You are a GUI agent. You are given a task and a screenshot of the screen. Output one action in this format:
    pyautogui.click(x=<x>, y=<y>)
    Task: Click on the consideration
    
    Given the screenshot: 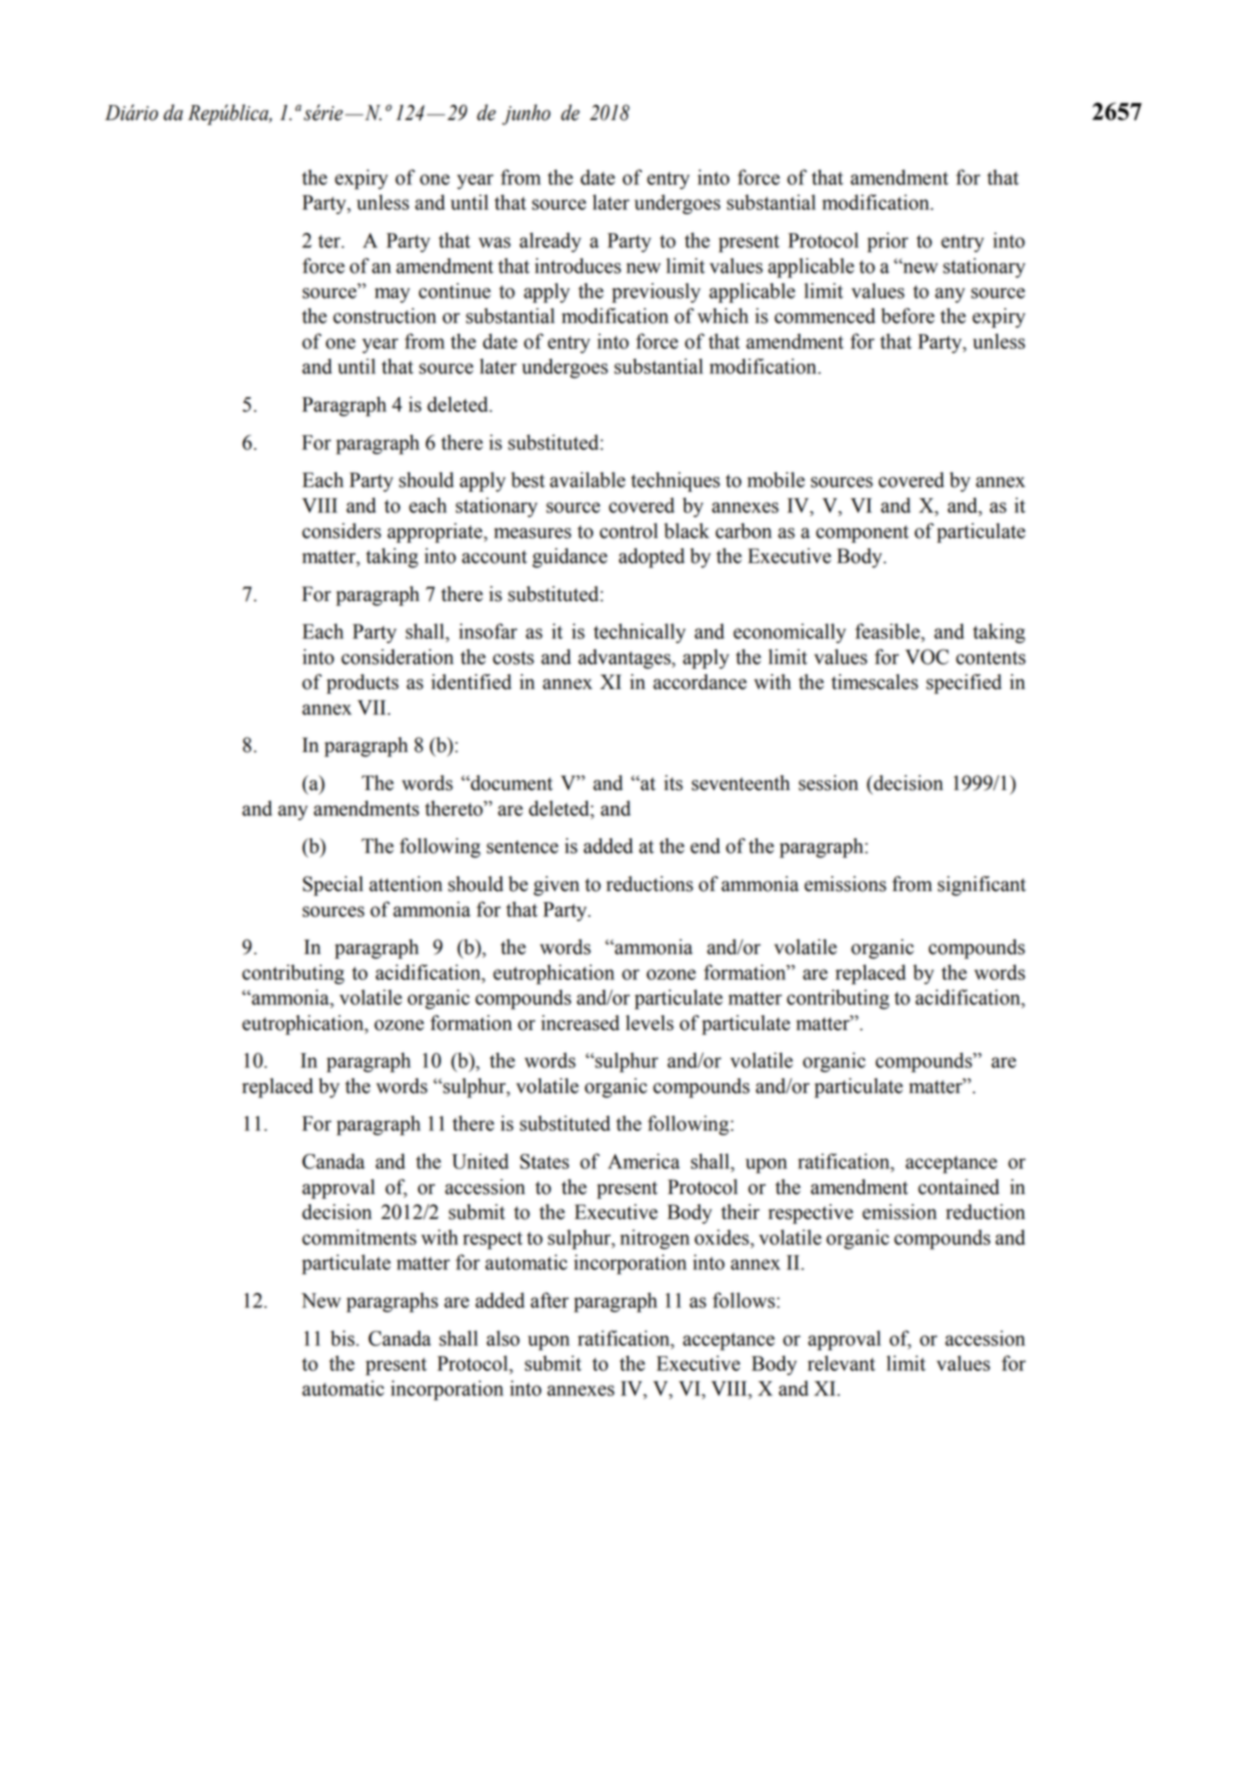 What is the action you would take?
    pyautogui.click(x=397, y=657)
